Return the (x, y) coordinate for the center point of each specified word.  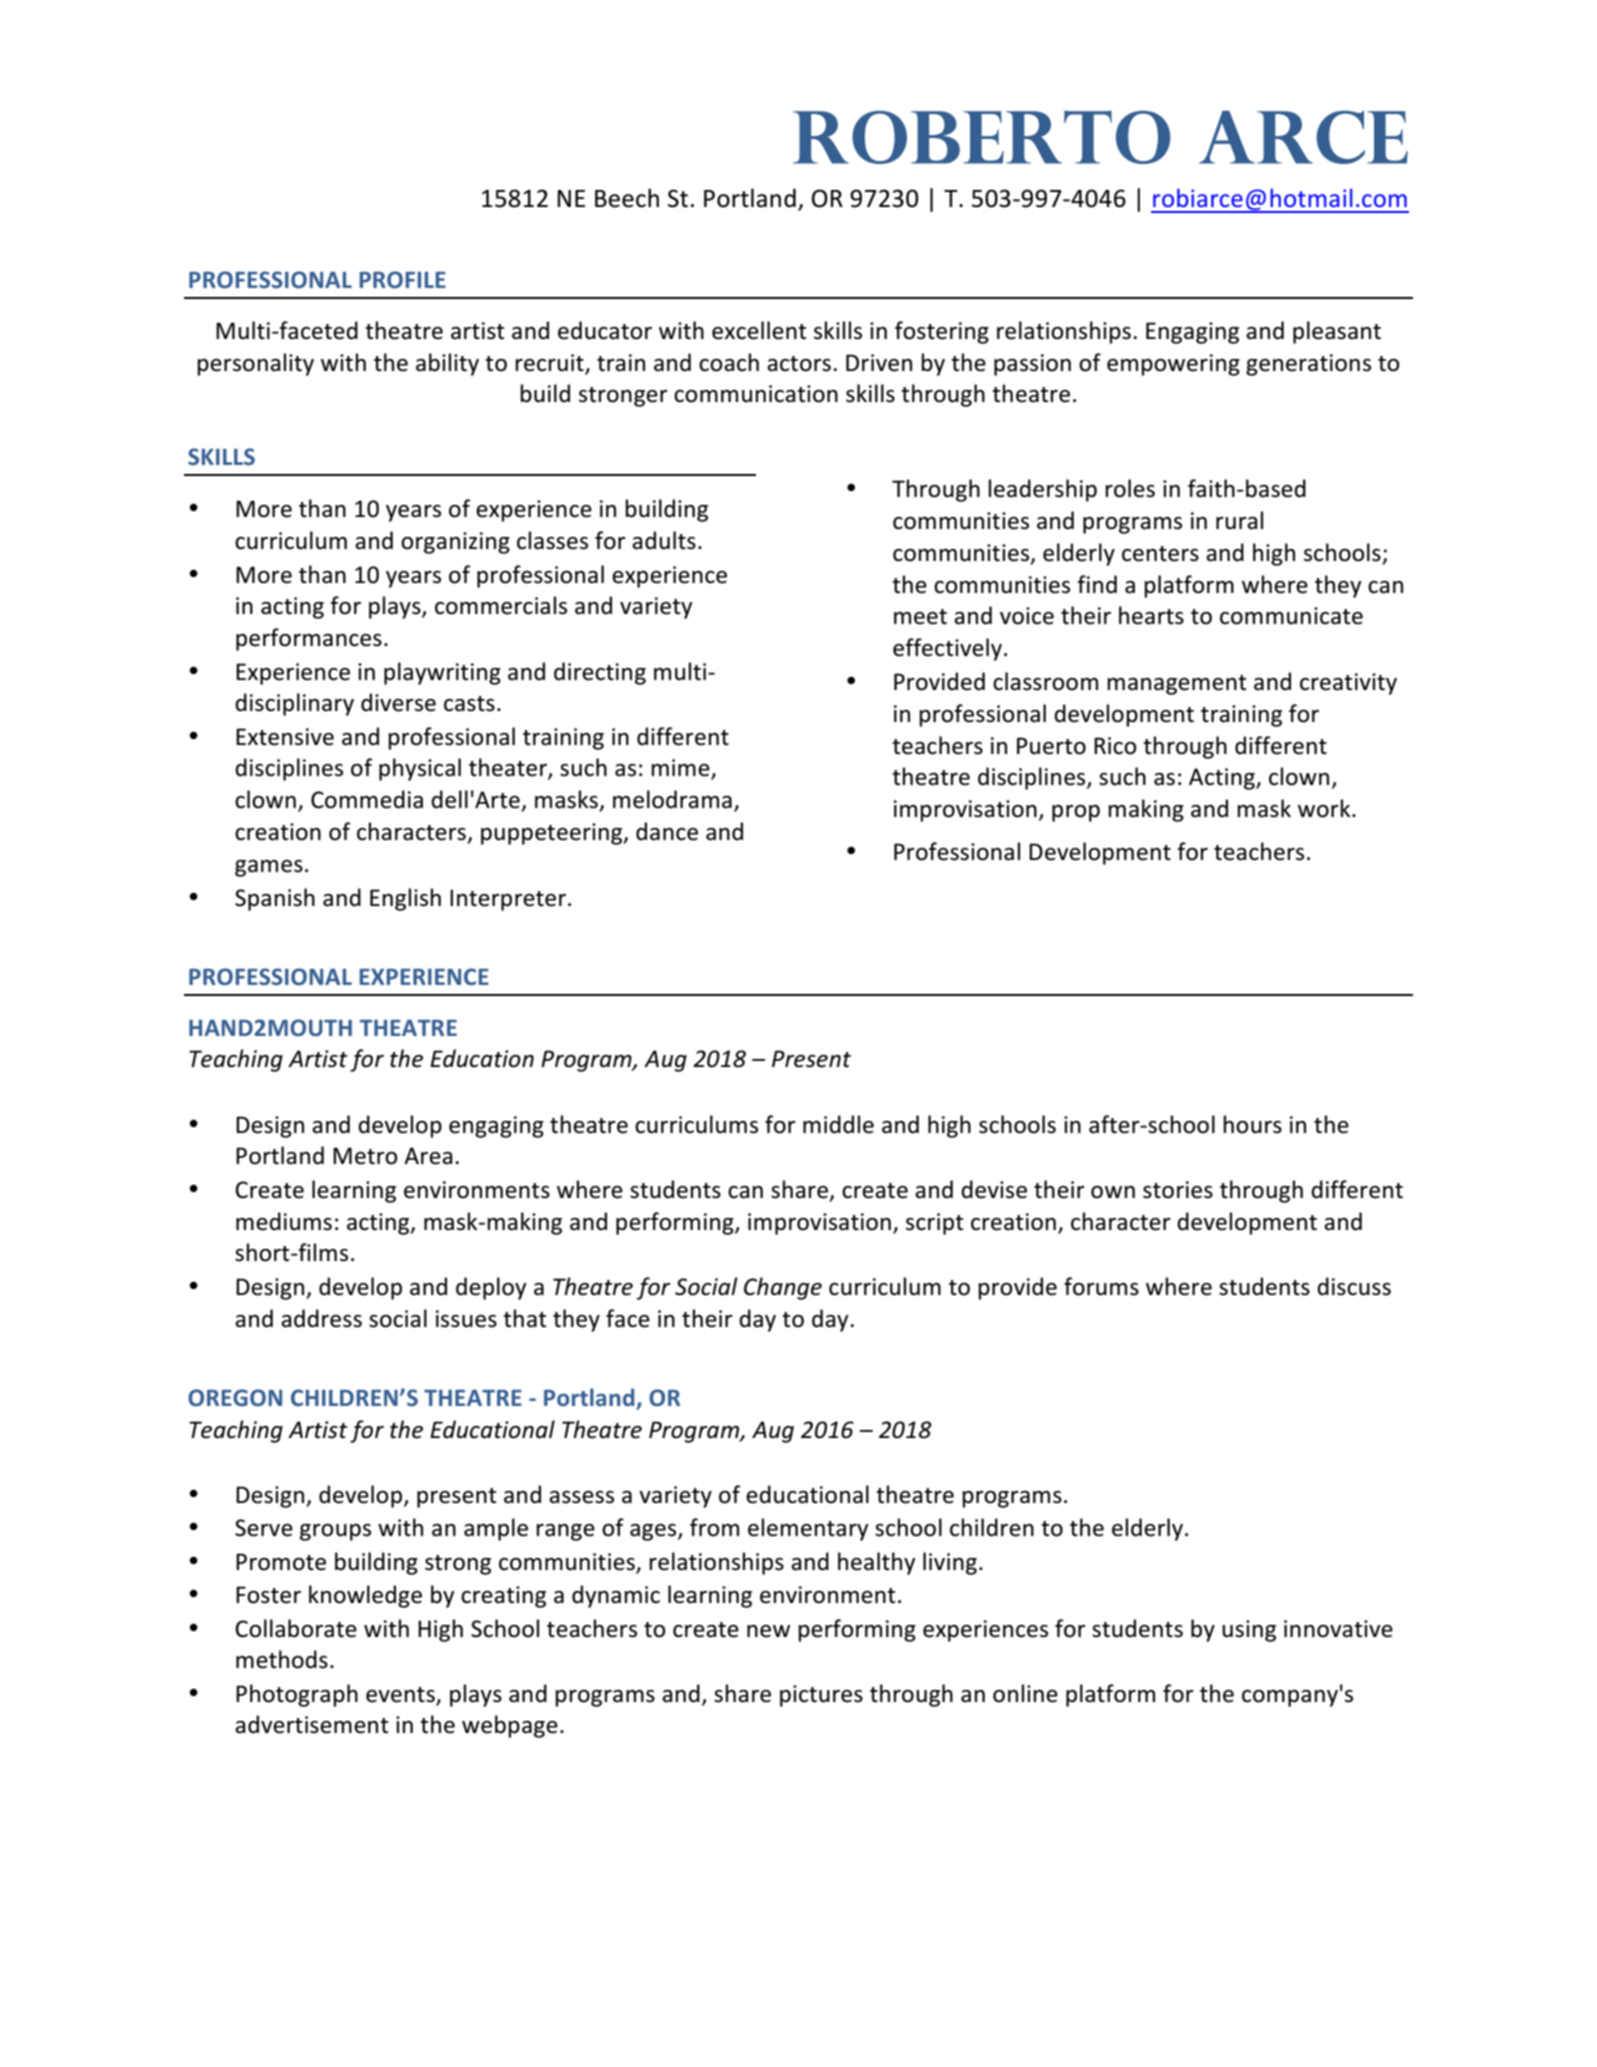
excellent (759, 330)
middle (838, 1124)
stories (1178, 1190)
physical (420, 769)
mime (681, 769)
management (1176, 685)
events (401, 1696)
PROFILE (402, 279)
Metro (365, 1156)
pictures (821, 1696)
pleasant (1337, 332)
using (1249, 1631)
